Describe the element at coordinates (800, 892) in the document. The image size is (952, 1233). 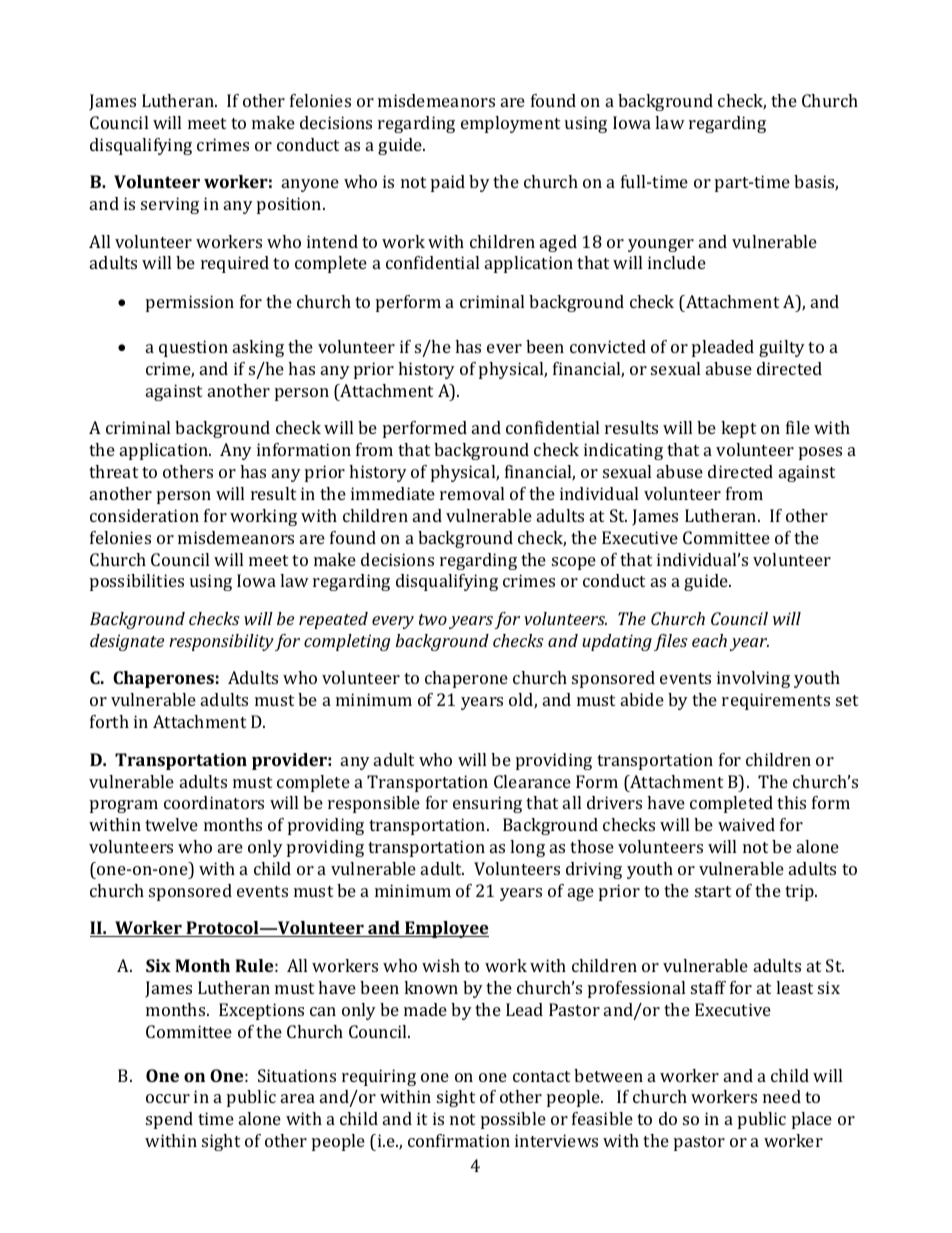
I see `trip` at that location.
